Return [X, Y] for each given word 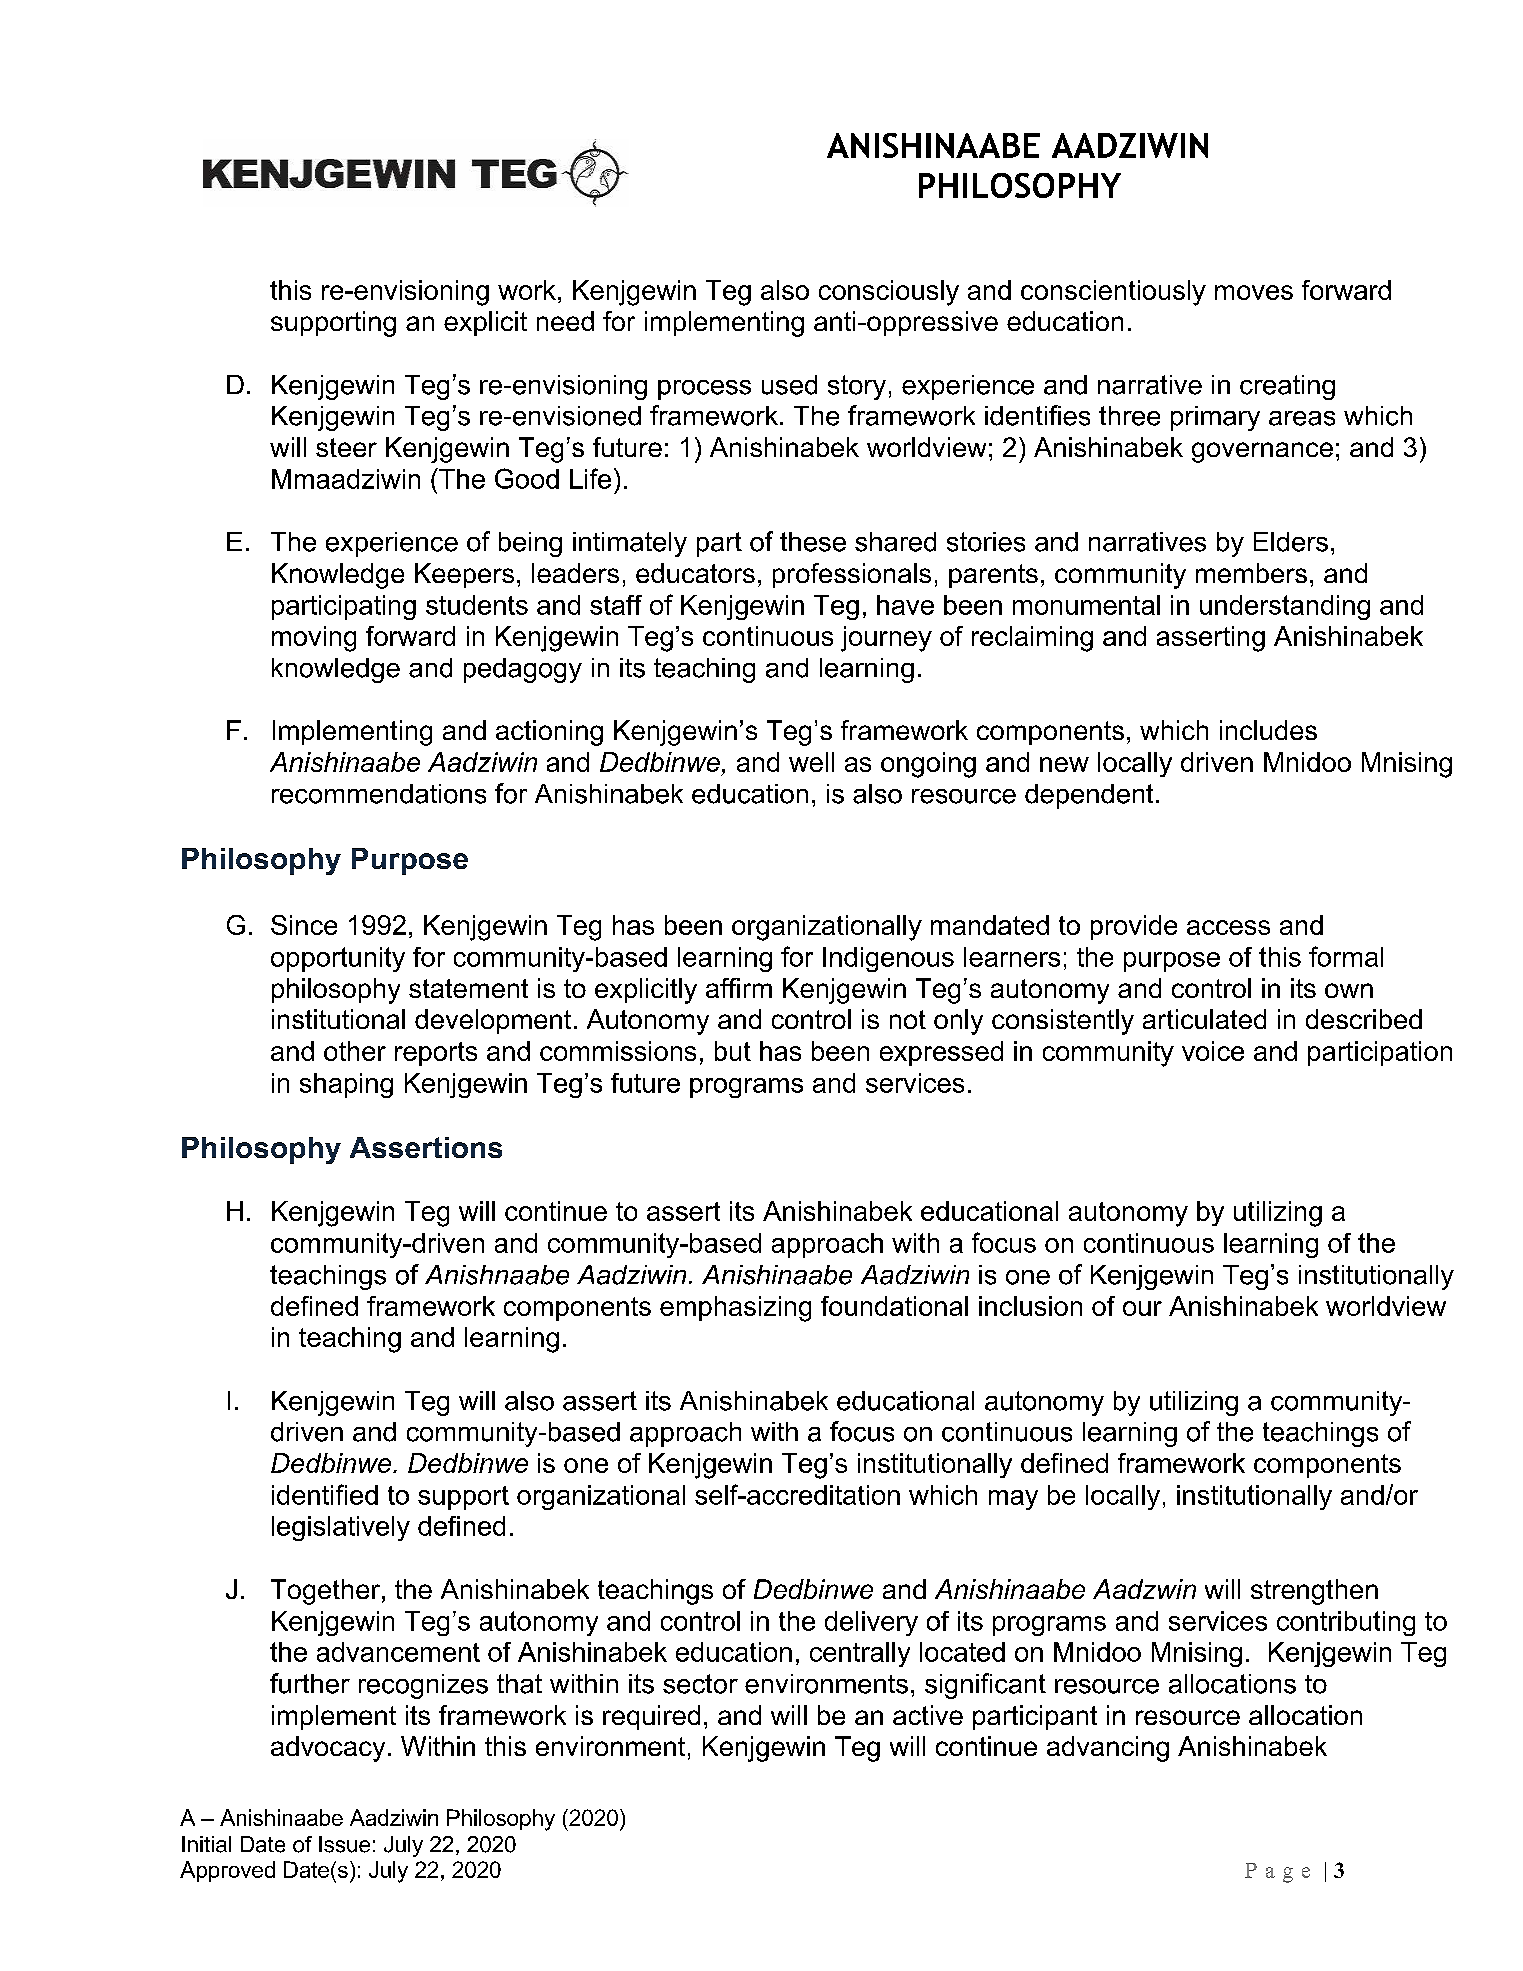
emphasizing [735, 1309]
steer [346, 447]
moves [1254, 292]
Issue [344, 1844]
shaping [346, 1085]
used [789, 385]
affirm [739, 988]
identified [325, 1494]
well [811, 762]
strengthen [1314, 1592]
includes [1268, 730]
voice [1213, 1051]
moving [314, 639]
